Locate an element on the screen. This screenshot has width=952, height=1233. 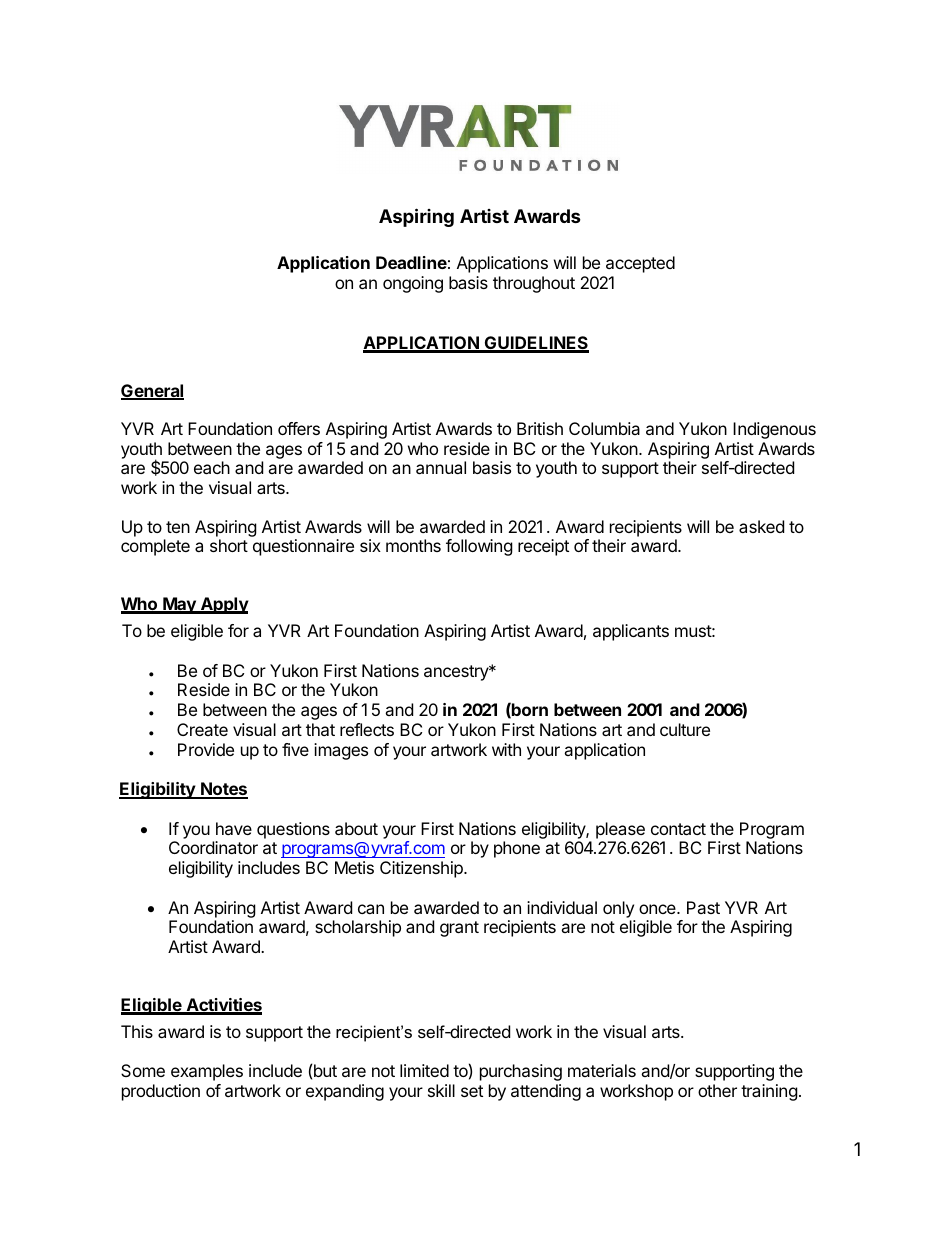
examples is located at coordinates (207, 1072).
